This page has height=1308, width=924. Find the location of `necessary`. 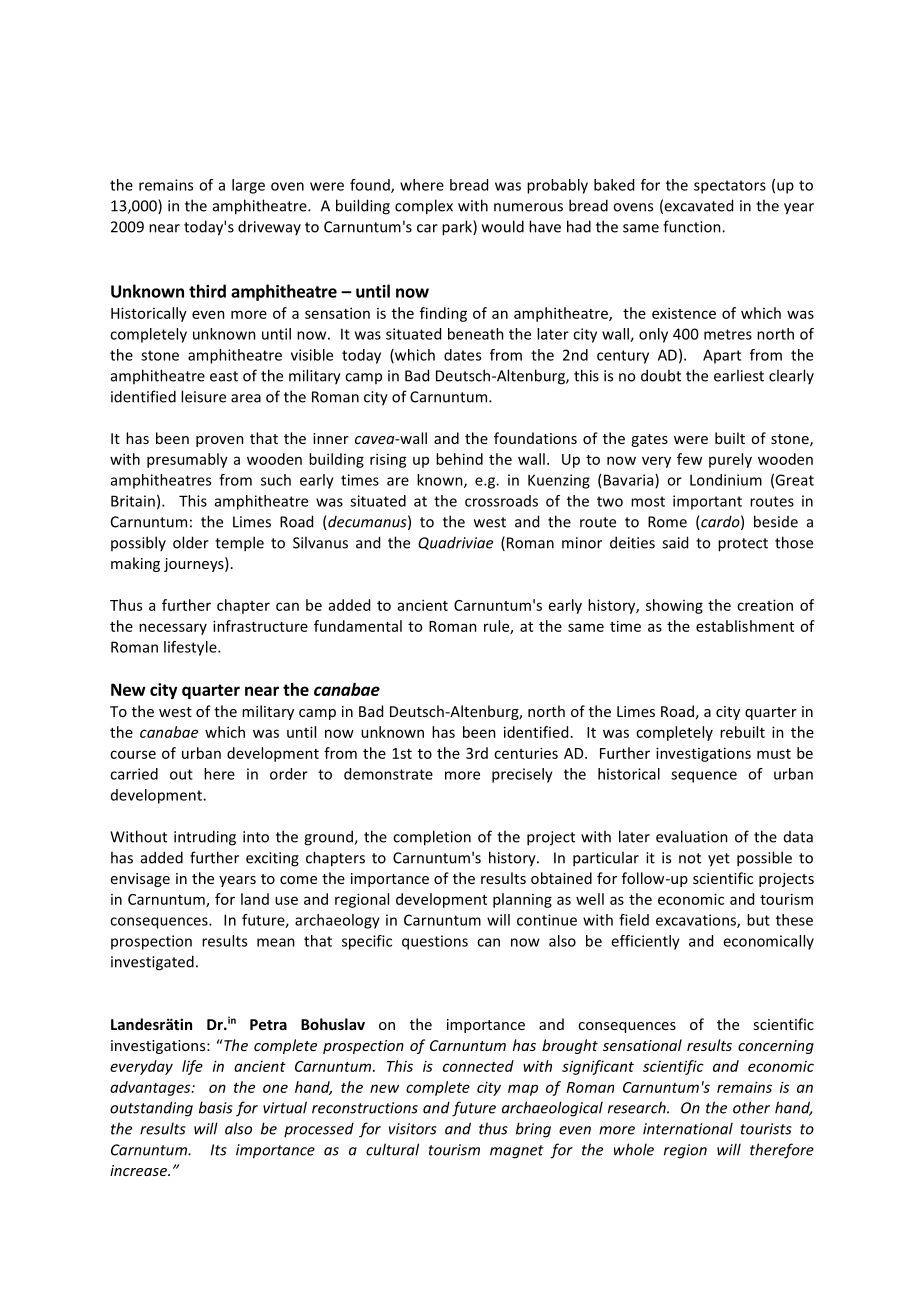

necessary is located at coordinates (173, 629).
